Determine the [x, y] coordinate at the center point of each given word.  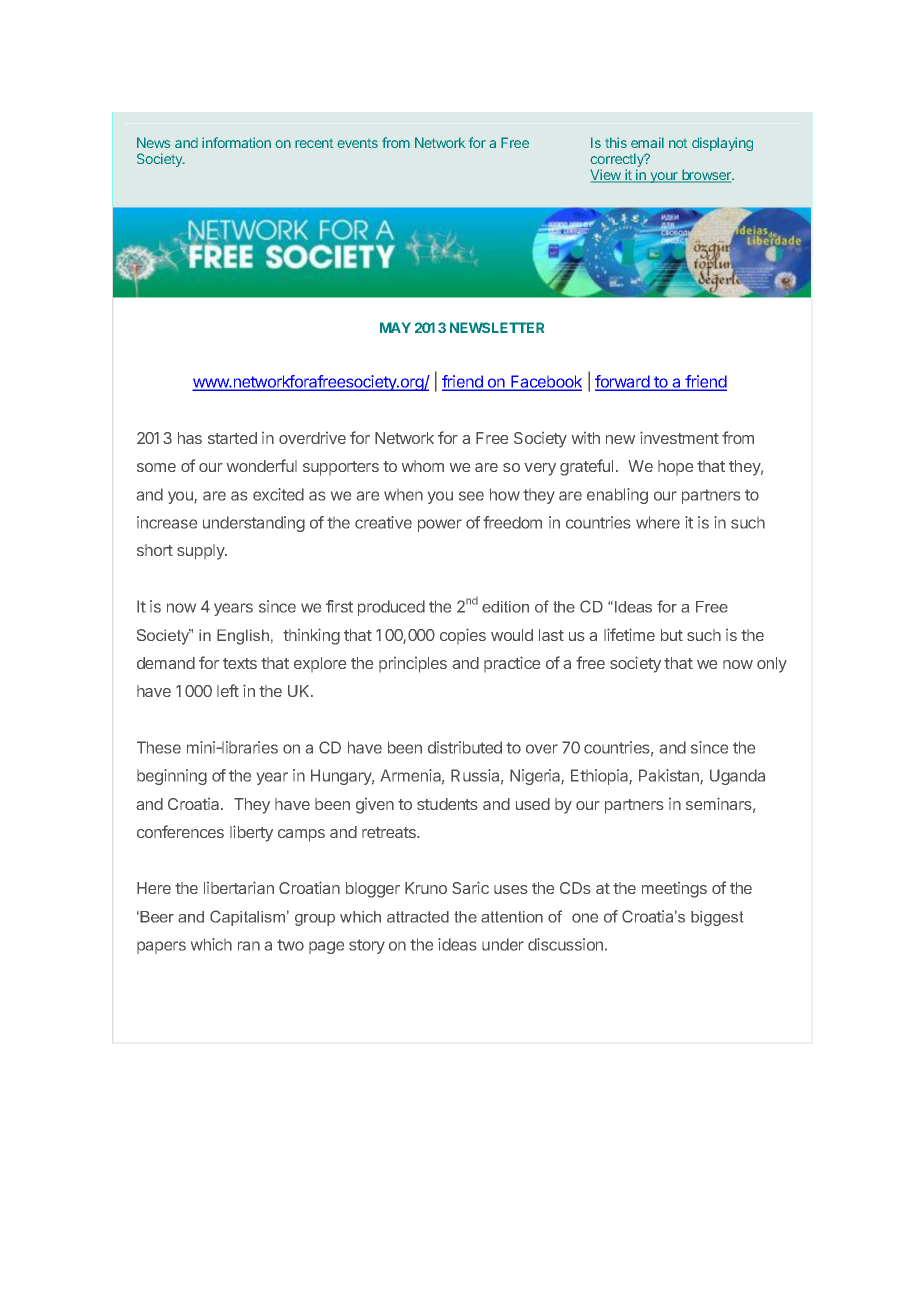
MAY [395, 327]
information [236, 142]
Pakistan [670, 776]
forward [623, 383]
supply [202, 552]
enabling [617, 496]
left [228, 690]
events [357, 143]
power [440, 525]
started [232, 438]
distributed [465, 747]
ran [249, 946]
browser [706, 176]
